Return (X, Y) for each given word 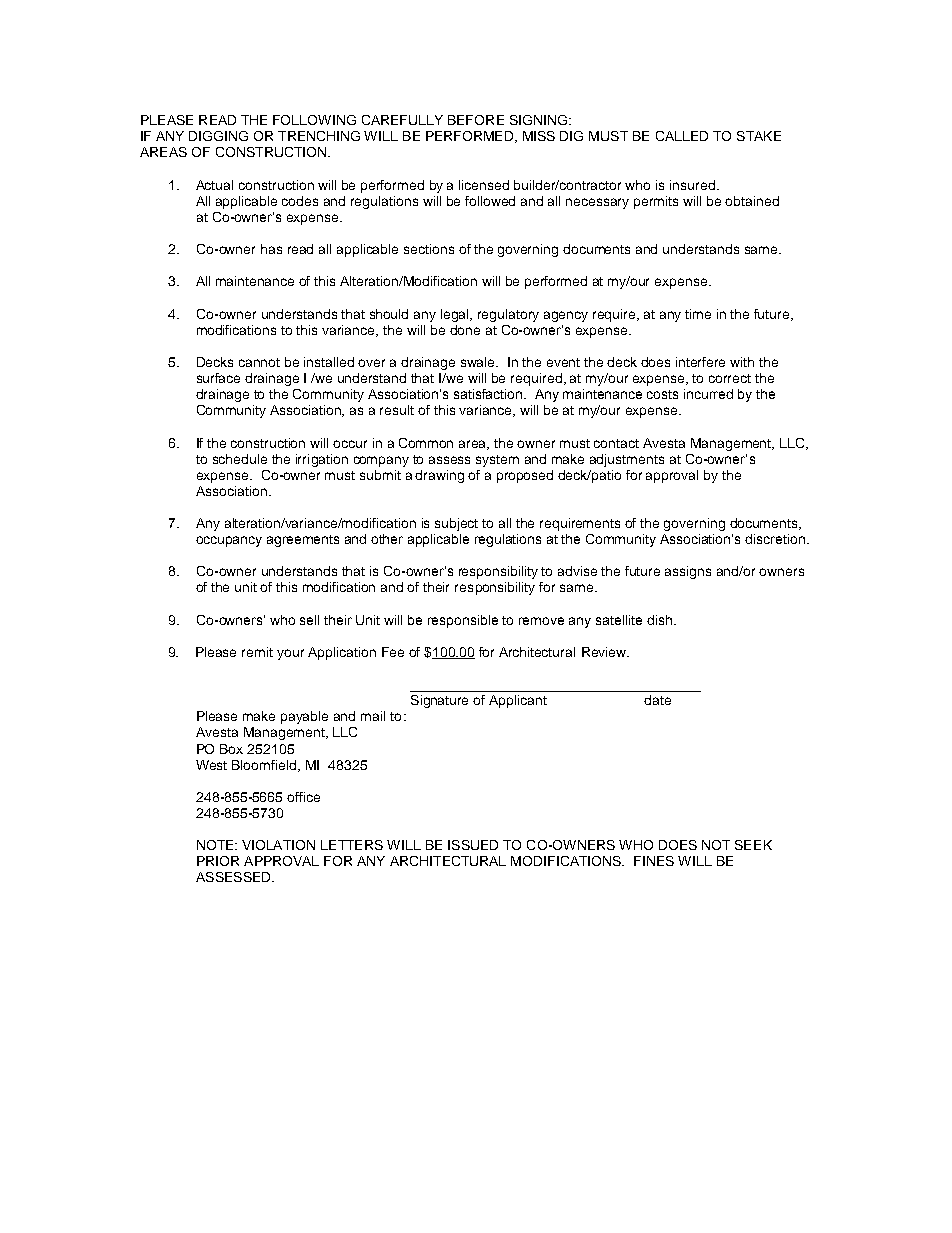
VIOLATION (278, 845)
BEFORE (476, 120)
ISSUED (473, 845)
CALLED (682, 136)
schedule (240, 459)
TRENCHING (319, 136)
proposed (525, 476)
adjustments (627, 460)
